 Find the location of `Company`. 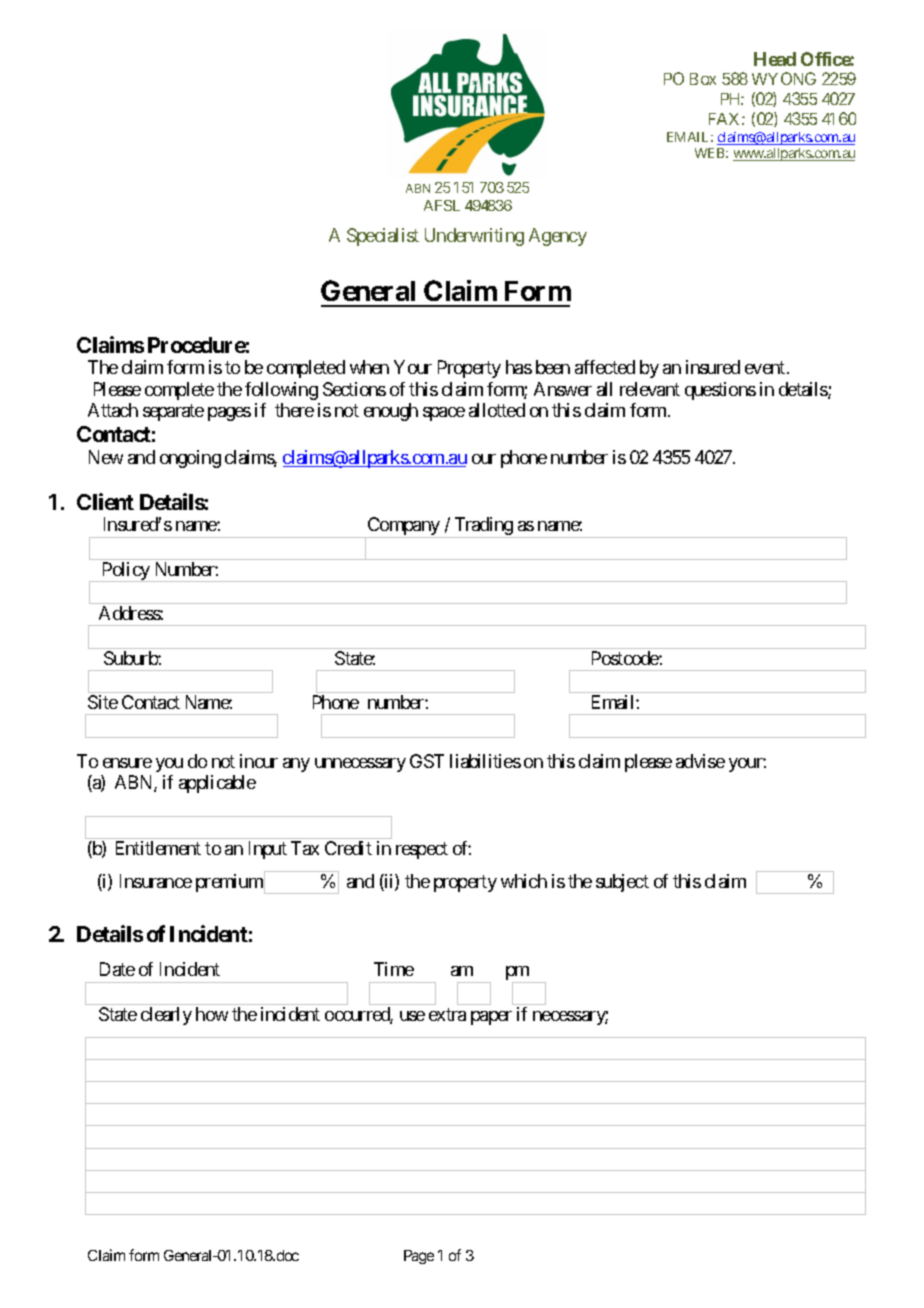

Company is located at coordinates (403, 527).
